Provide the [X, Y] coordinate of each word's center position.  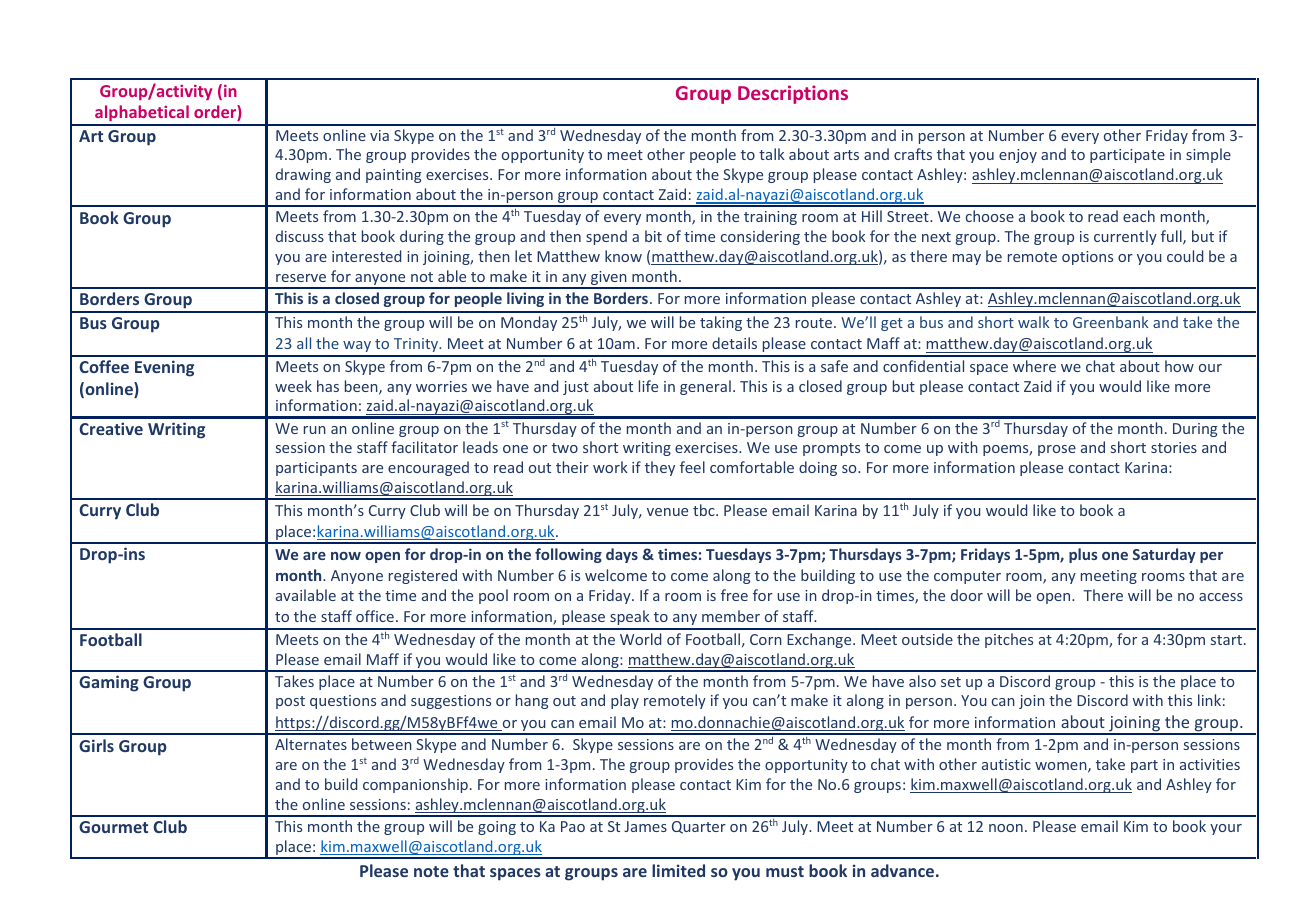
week [293, 386]
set [951, 682]
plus [1083, 555]
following [568, 555]
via [379, 135]
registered [423, 576]
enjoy [1018, 156]
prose [1057, 450]
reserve [301, 278]
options [1087, 258]
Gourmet [113, 827]
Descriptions [793, 94]
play [625, 701]
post [290, 702]
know [623, 256]
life [648, 386]
